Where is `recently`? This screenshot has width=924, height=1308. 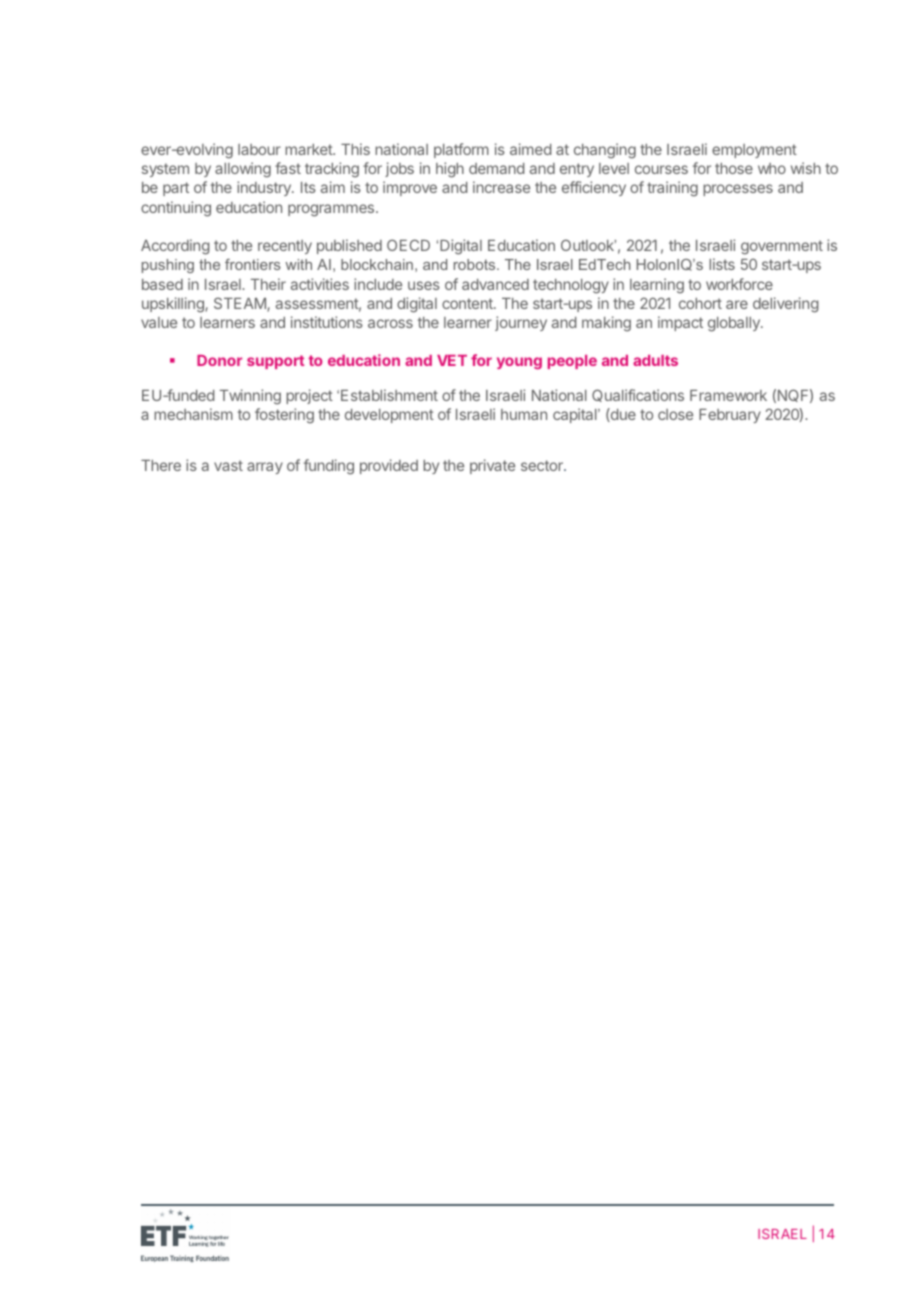 recently is located at coordinates (285, 247).
